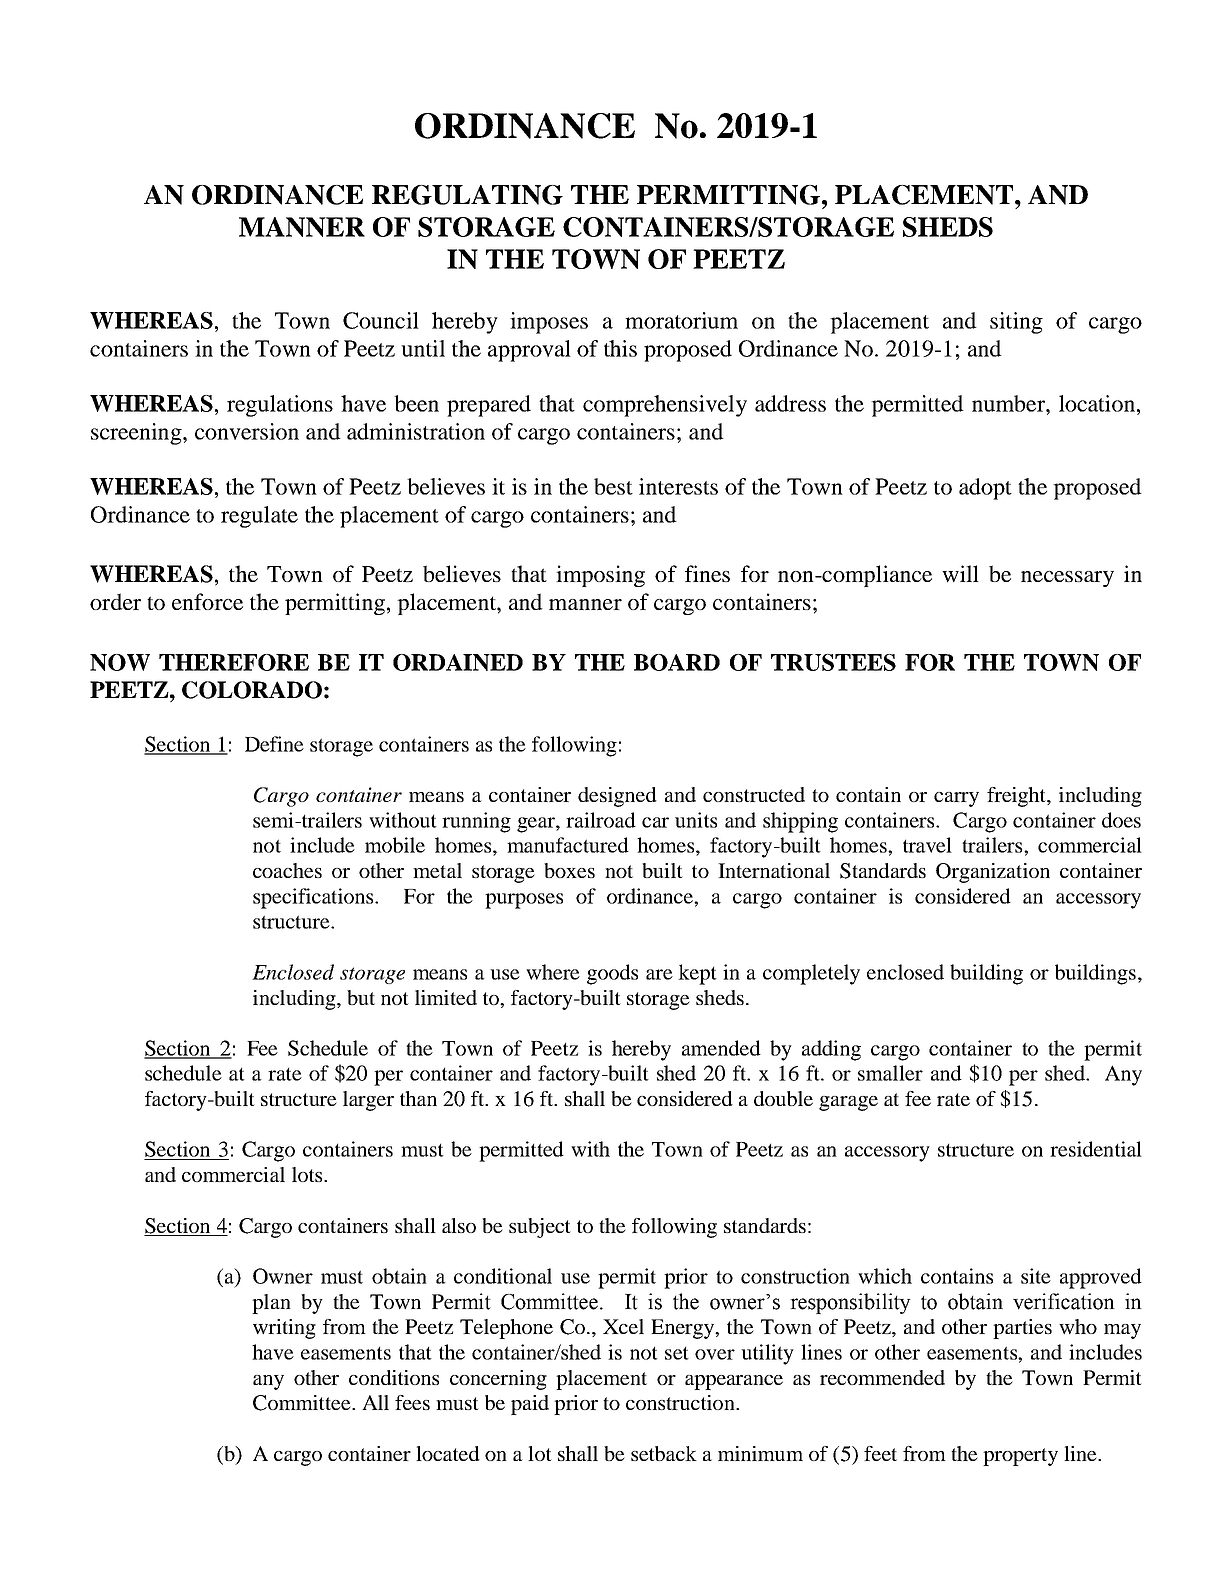  I want to click on setback, so click(664, 1453).
